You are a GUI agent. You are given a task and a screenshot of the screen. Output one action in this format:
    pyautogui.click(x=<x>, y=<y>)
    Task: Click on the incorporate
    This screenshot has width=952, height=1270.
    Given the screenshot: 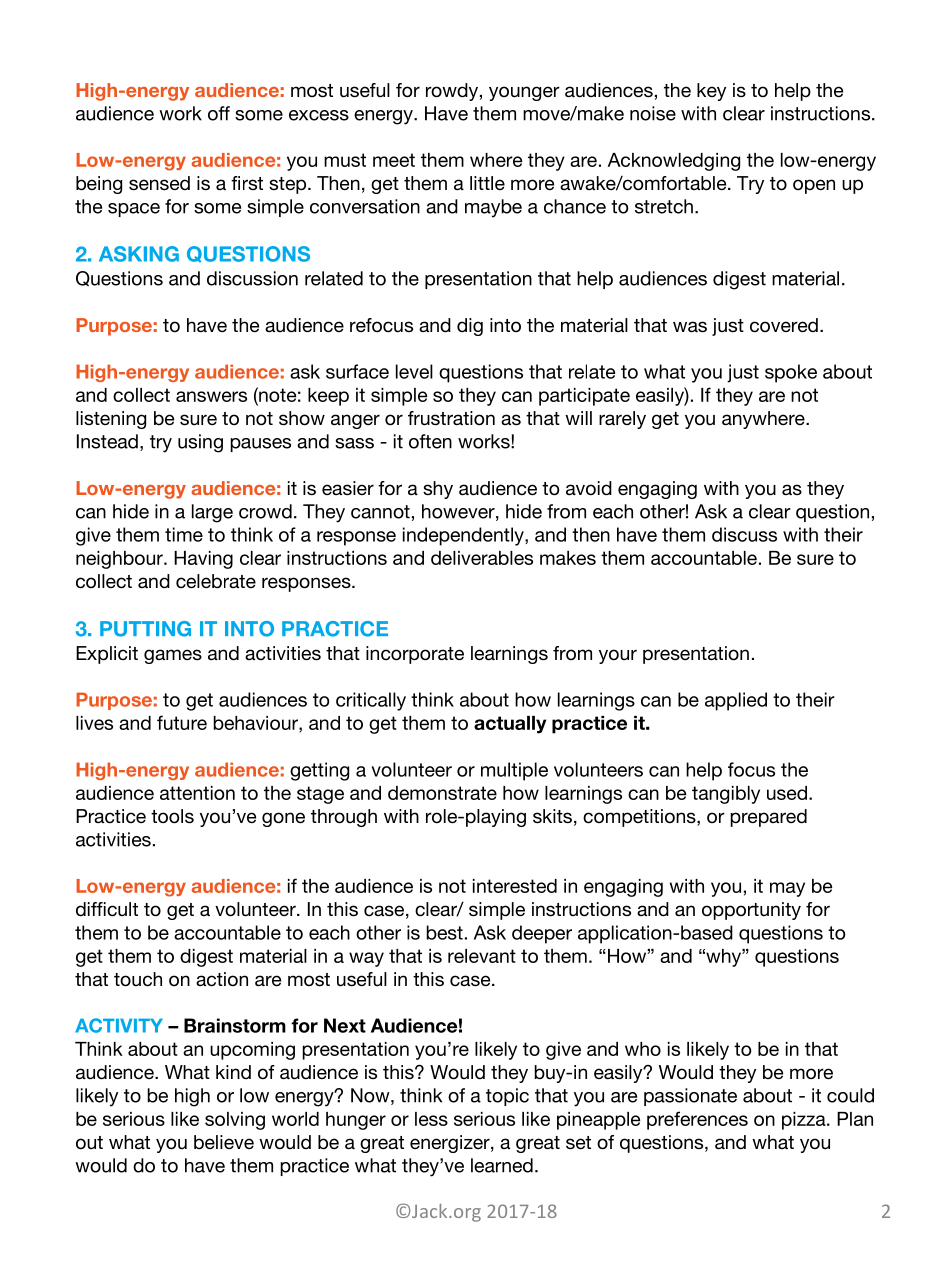 What is the action you would take?
    pyautogui.click(x=415, y=655)
